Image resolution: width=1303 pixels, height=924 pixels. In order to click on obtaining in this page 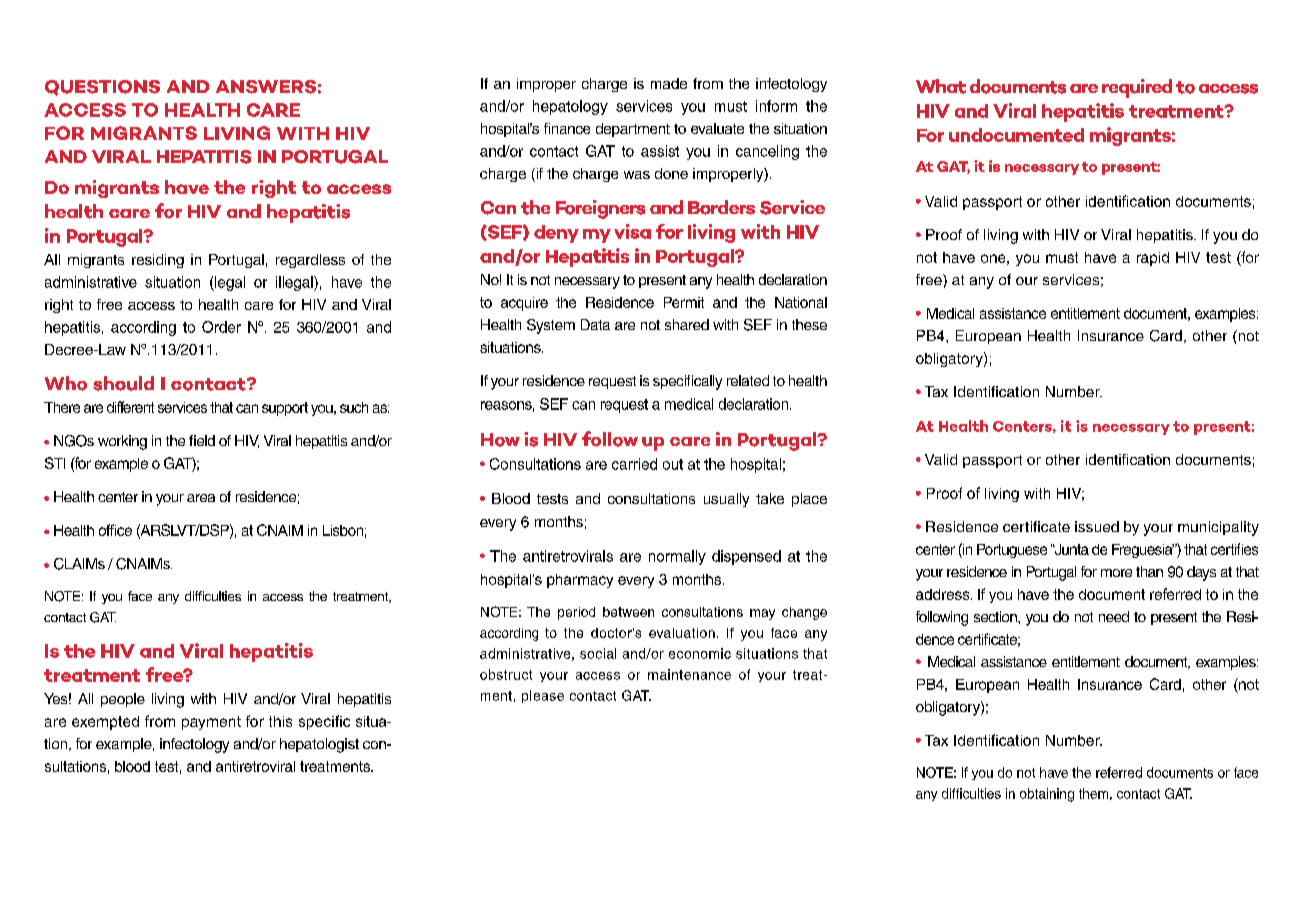, I will do `click(1047, 795)`.
